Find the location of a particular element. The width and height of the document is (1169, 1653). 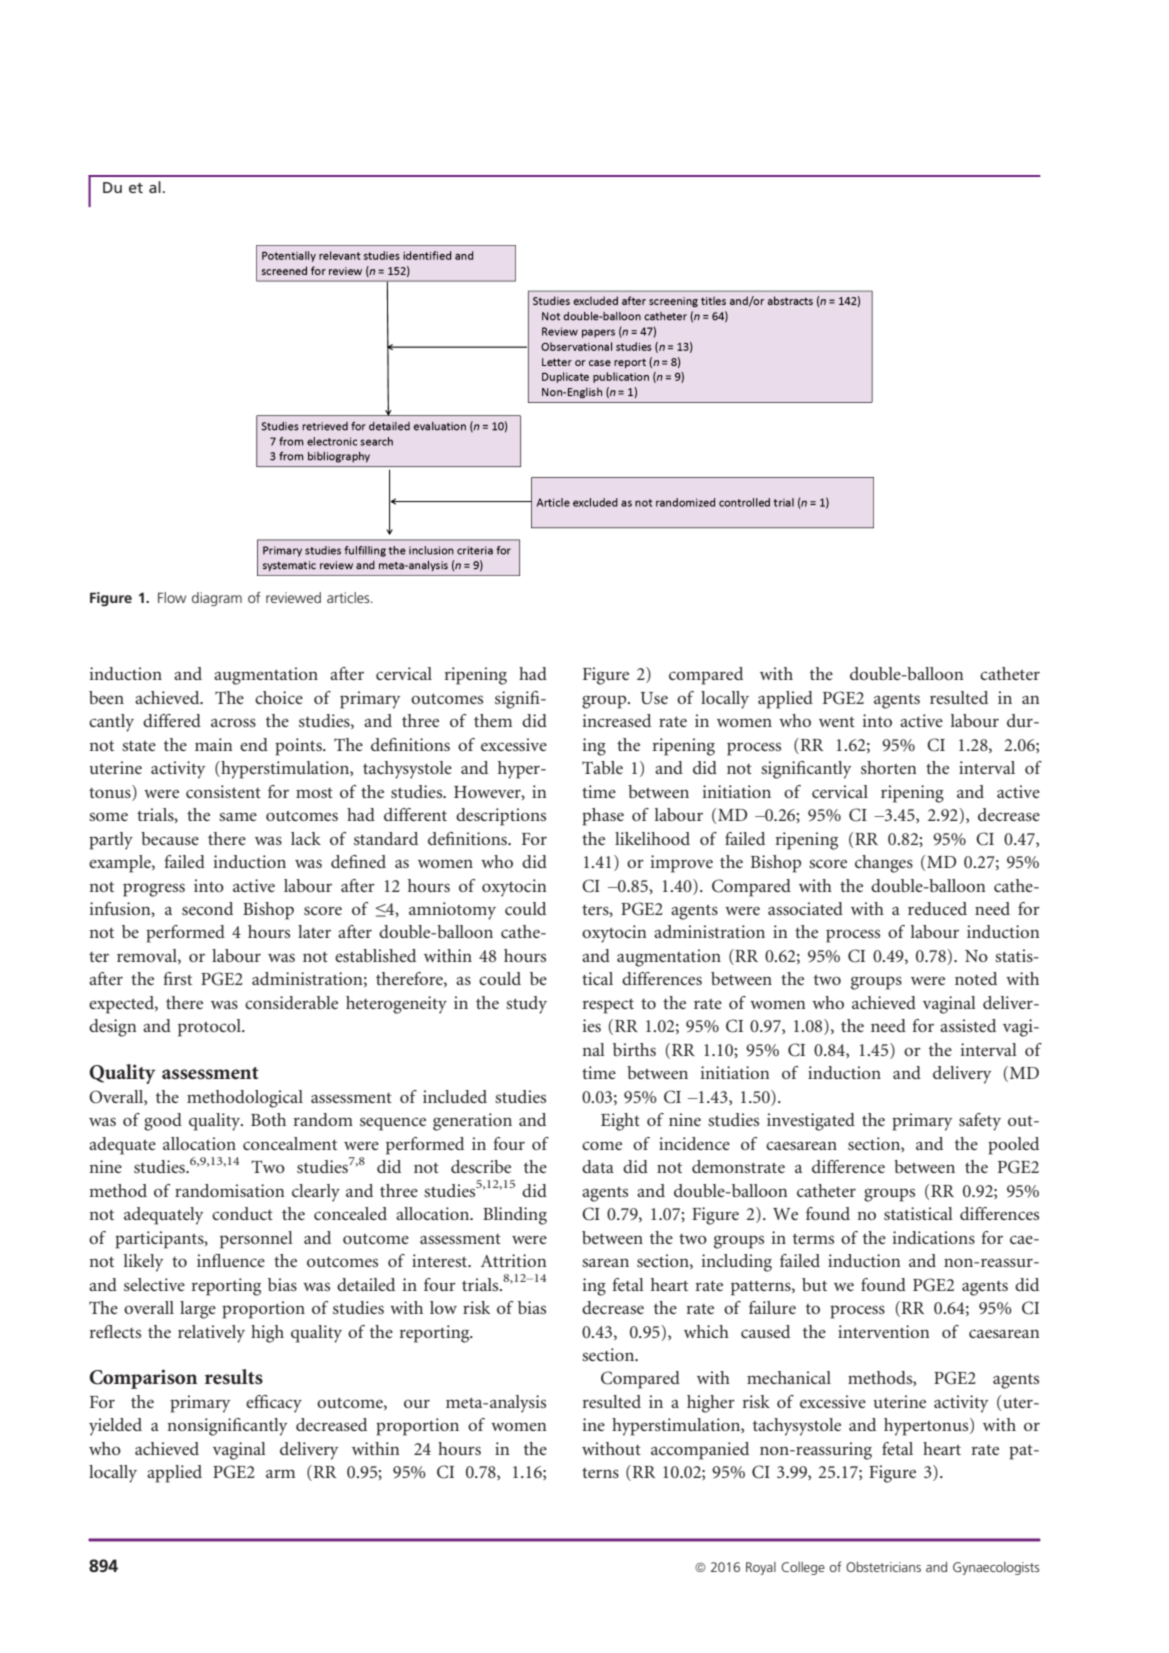

indications is located at coordinates (933, 1237).
